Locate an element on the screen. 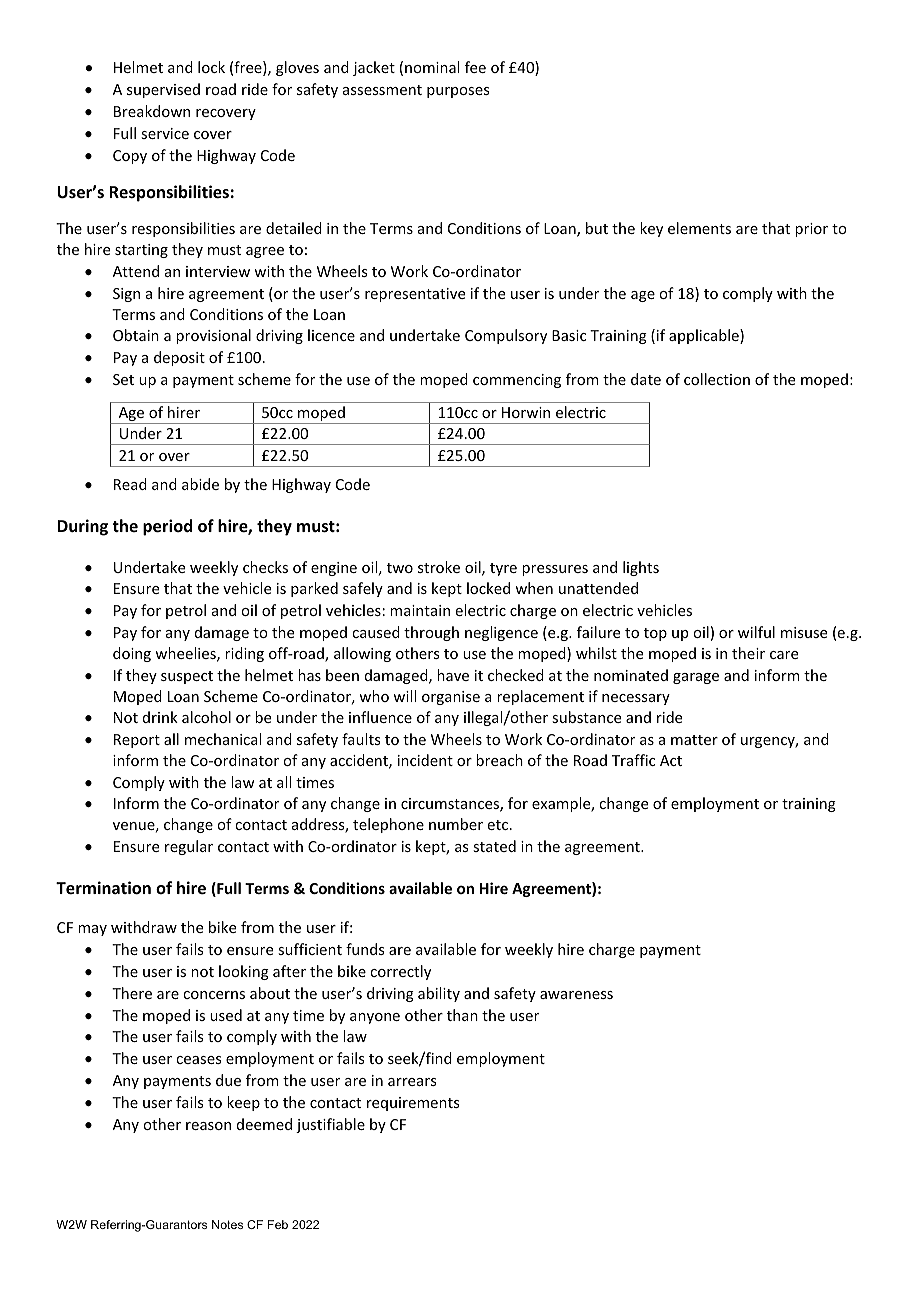 The image size is (924, 1308). supervised is located at coordinates (163, 90).
